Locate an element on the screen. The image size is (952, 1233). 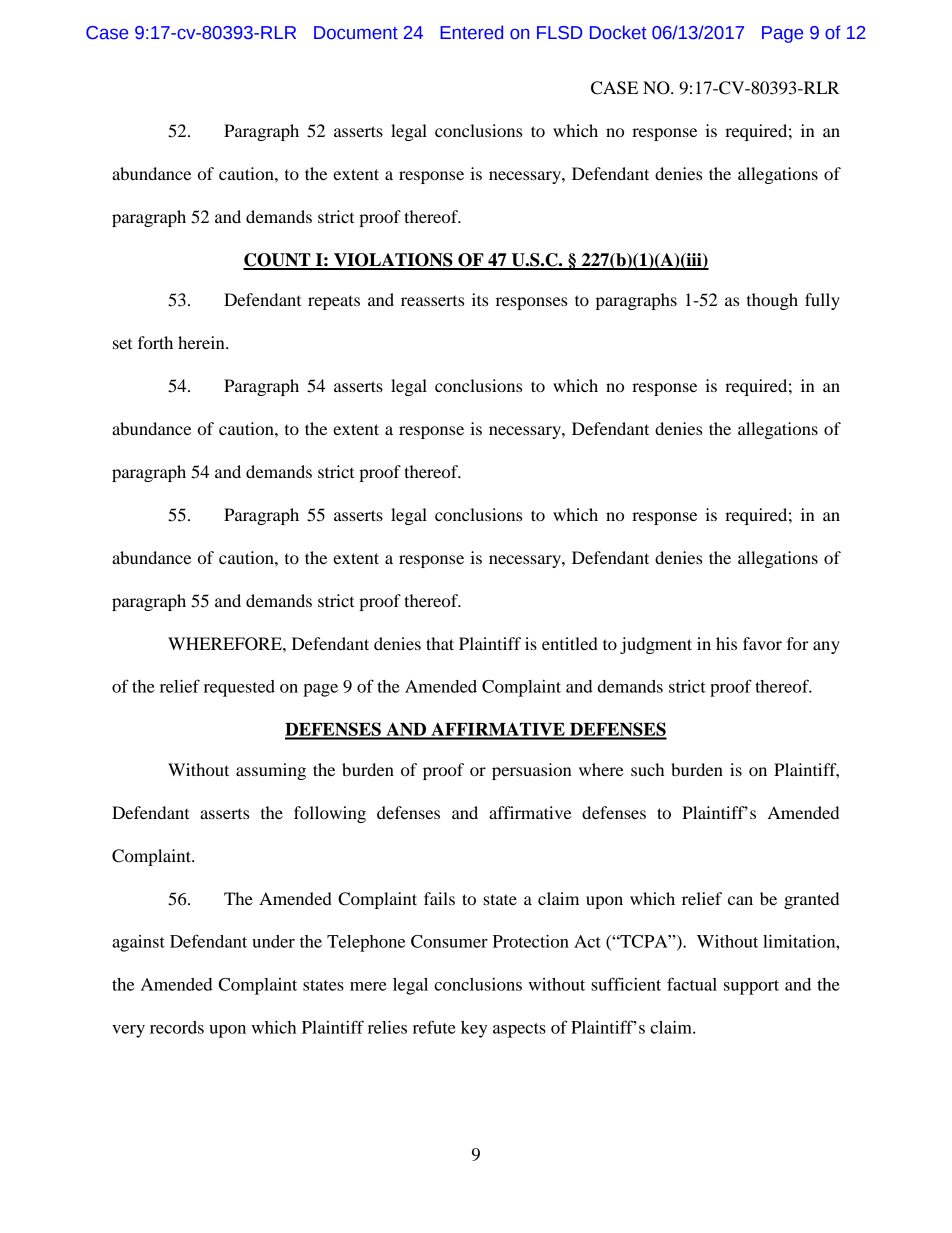
Docket is located at coordinates (618, 32).
